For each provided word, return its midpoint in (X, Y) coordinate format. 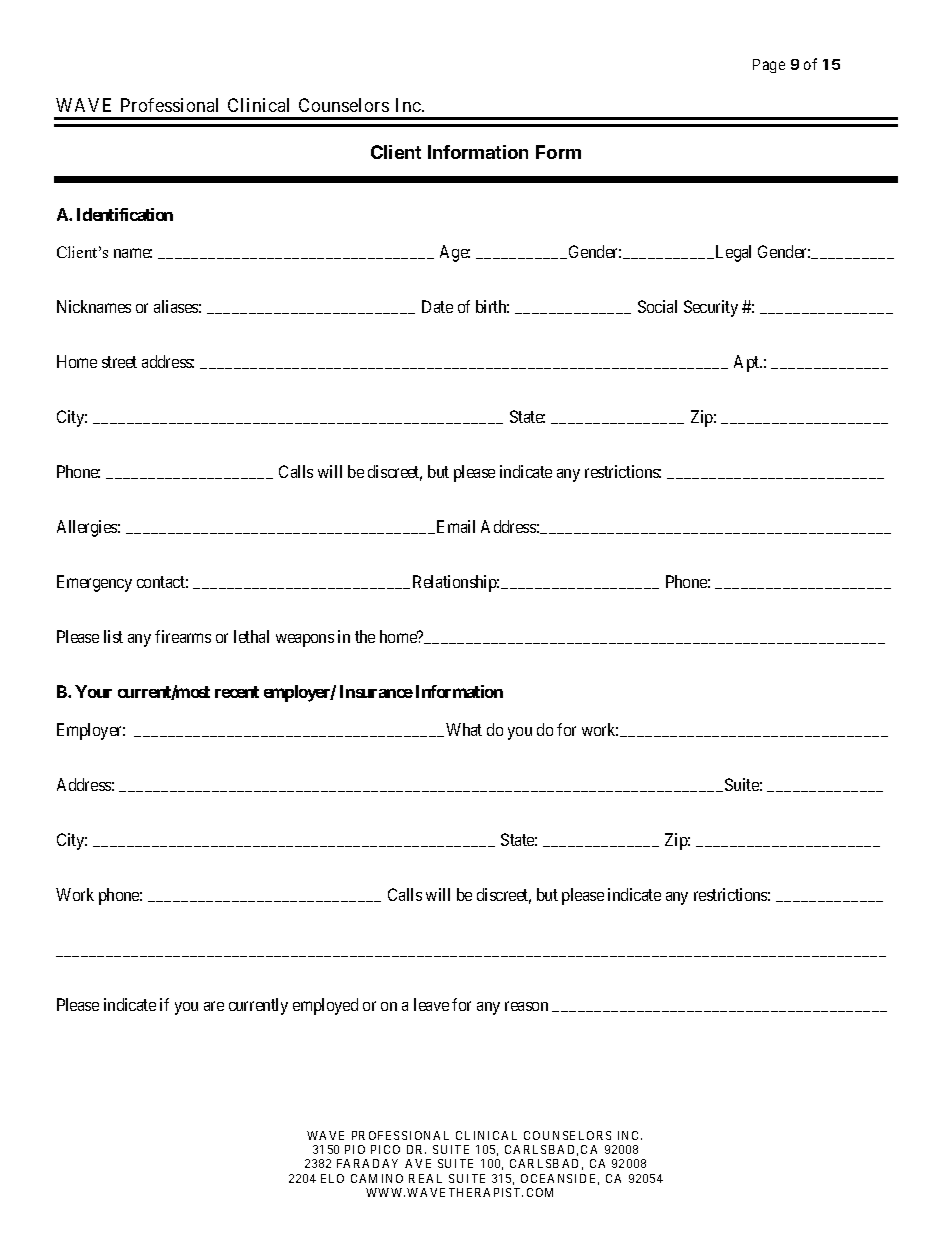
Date (437, 306)
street (119, 362)
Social (657, 306)
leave (431, 1004)
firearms (183, 636)
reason (526, 1006)
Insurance (376, 691)
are (214, 1006)
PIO (355, 1149)
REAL (425, 1178)
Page (769, 66)
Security (711, 308)
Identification (125, 214)
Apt (748, 363)
